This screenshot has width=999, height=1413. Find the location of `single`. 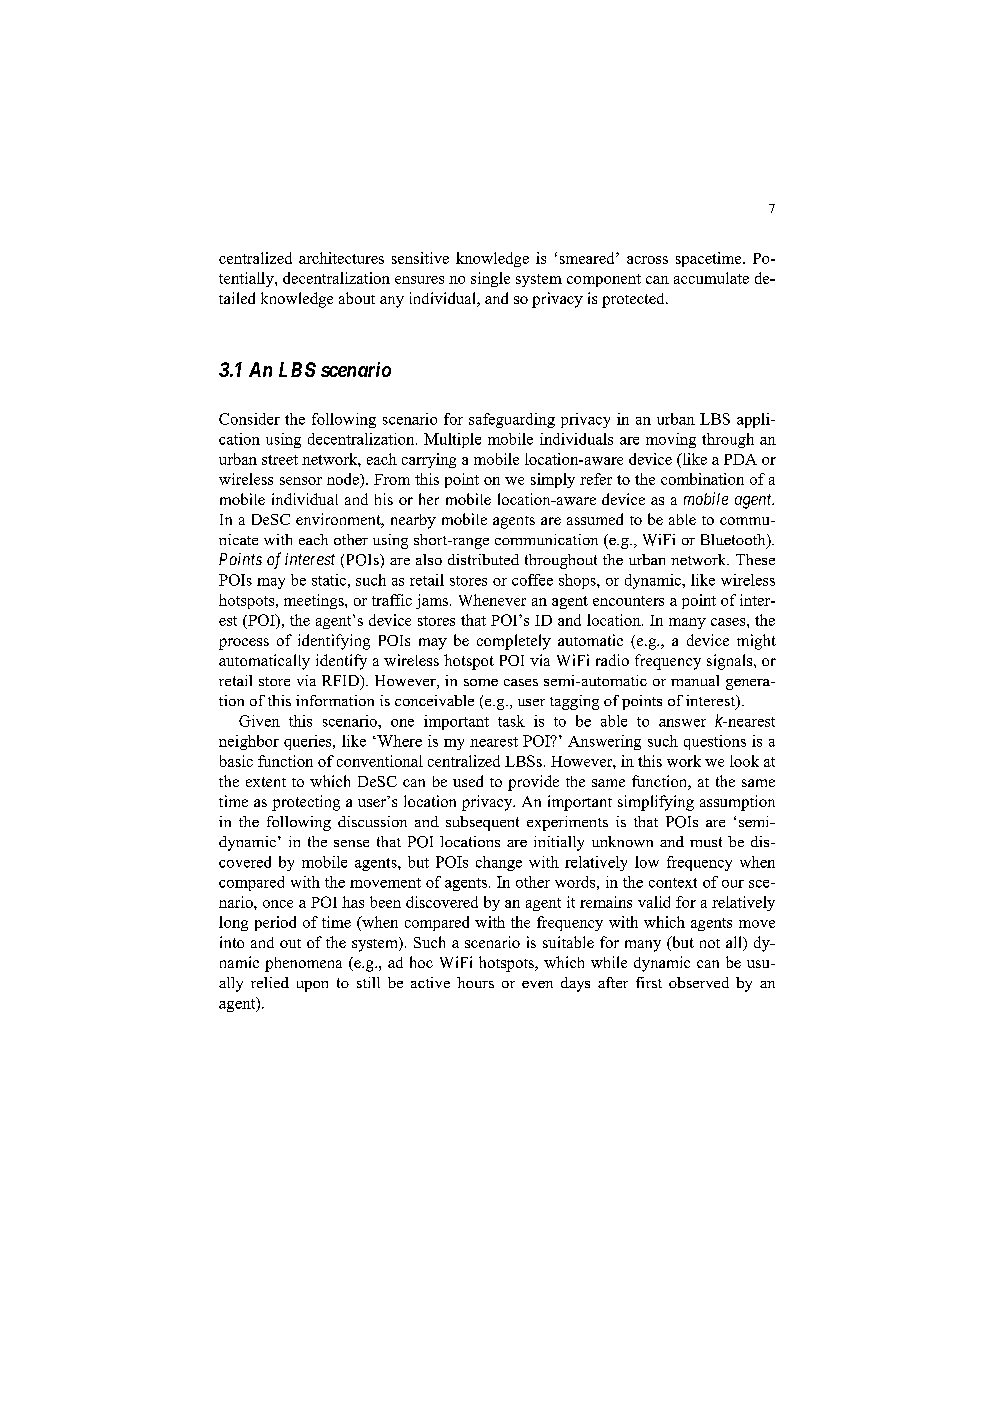

single is located at coordinates (490, 279).
